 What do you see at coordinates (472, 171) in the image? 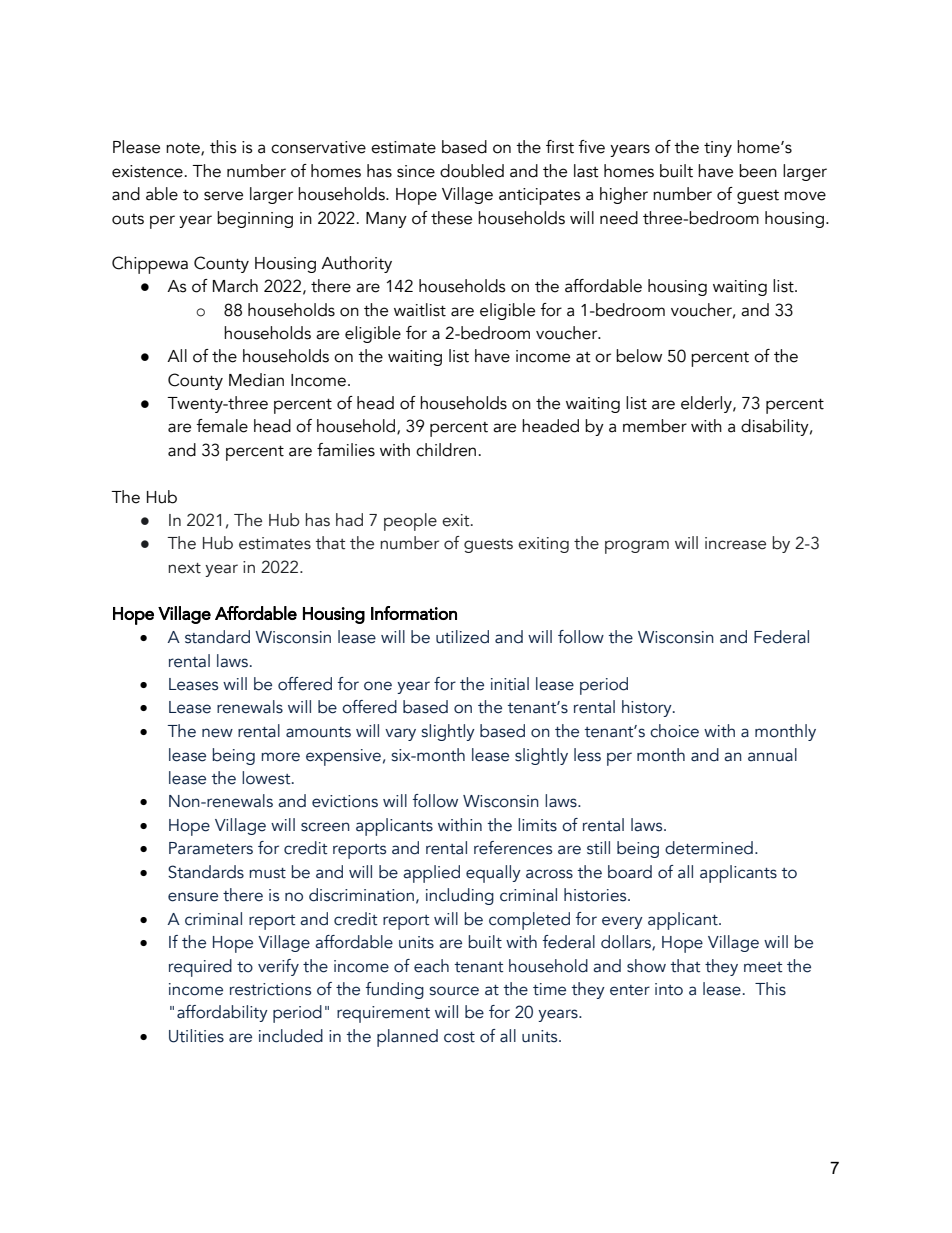
I see `doubled` at bounding box center [472, 171].
